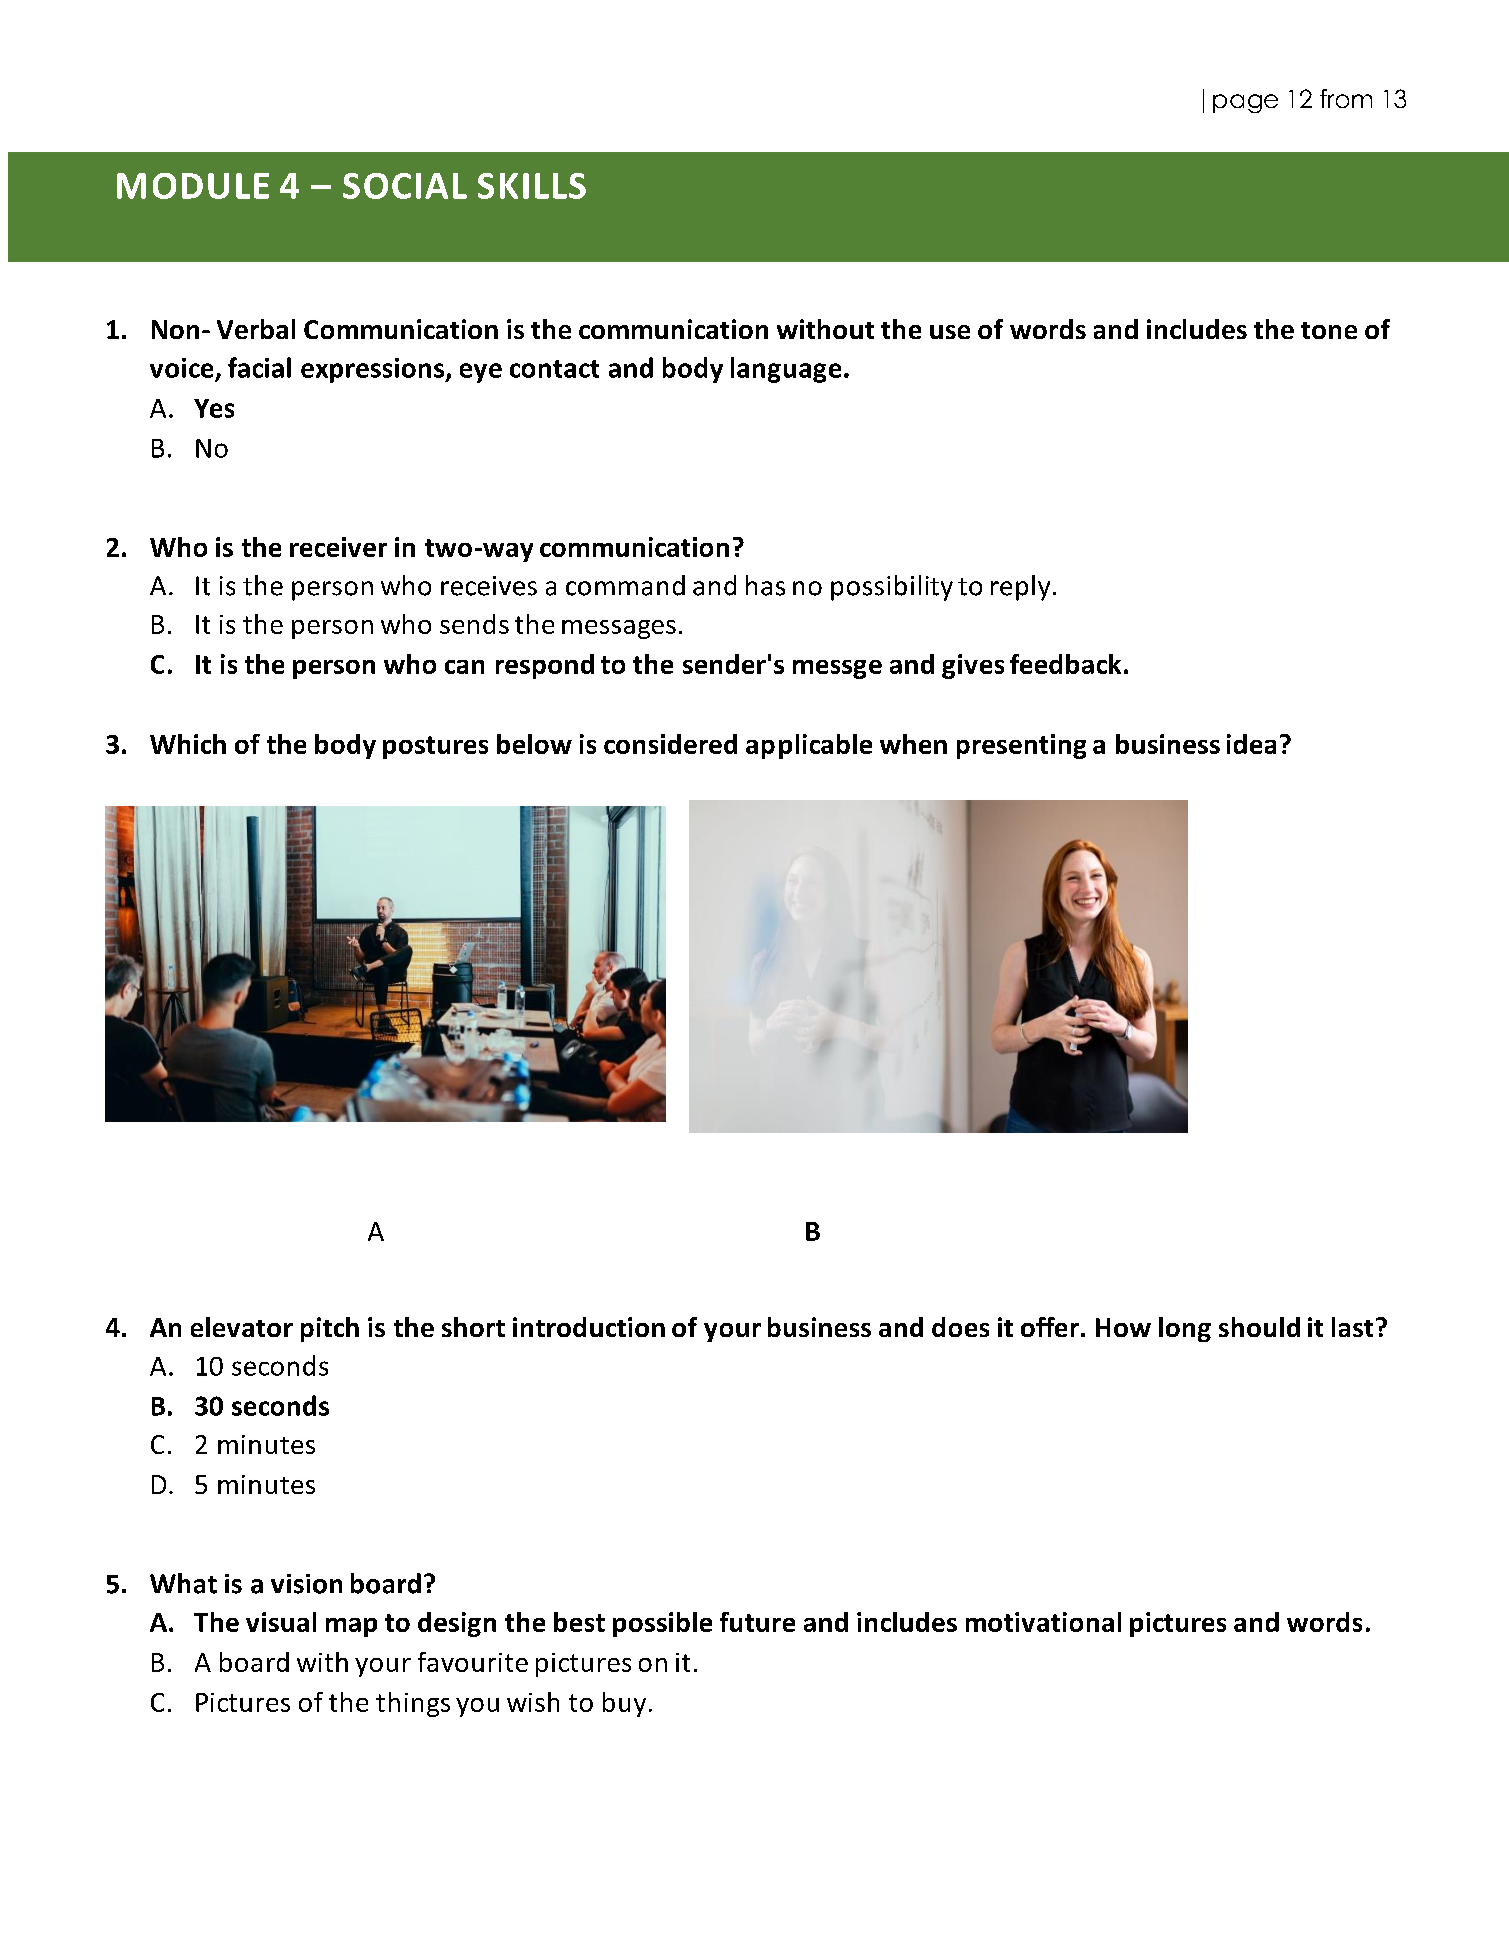 The height and width of the screenshot is (1953, 1509). Describe the element at coordinates (960, 1327) in the screenshot. I see `does` at that location.
